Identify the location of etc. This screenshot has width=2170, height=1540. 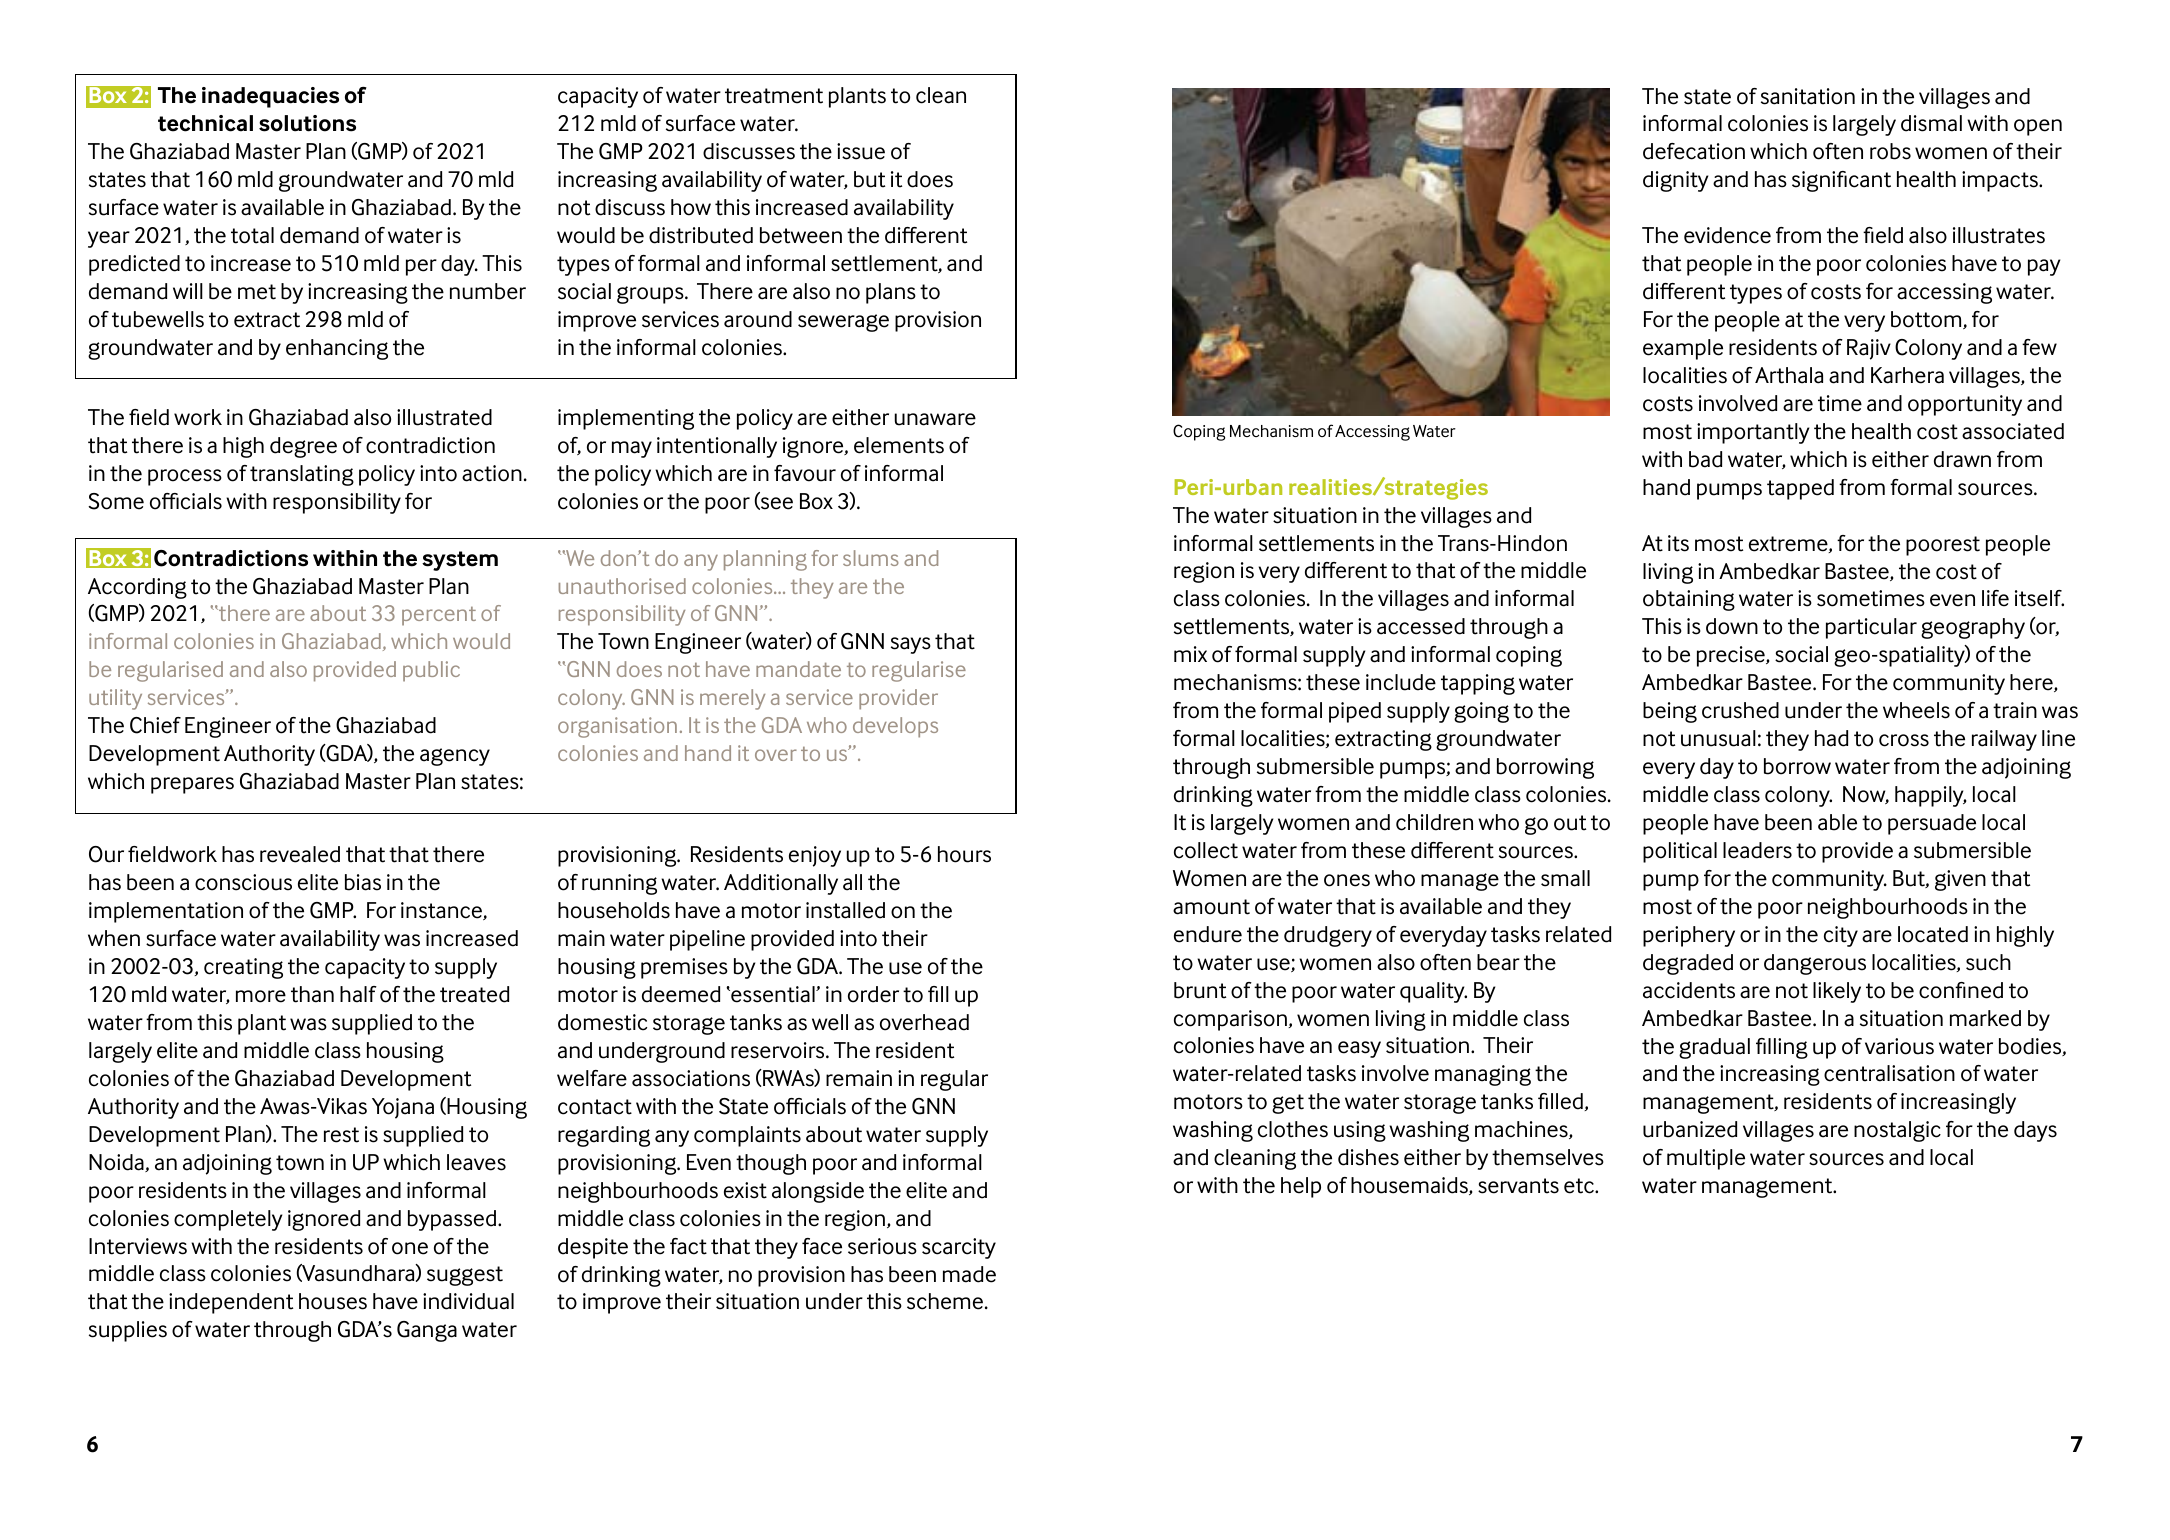
(1580, 1186).
